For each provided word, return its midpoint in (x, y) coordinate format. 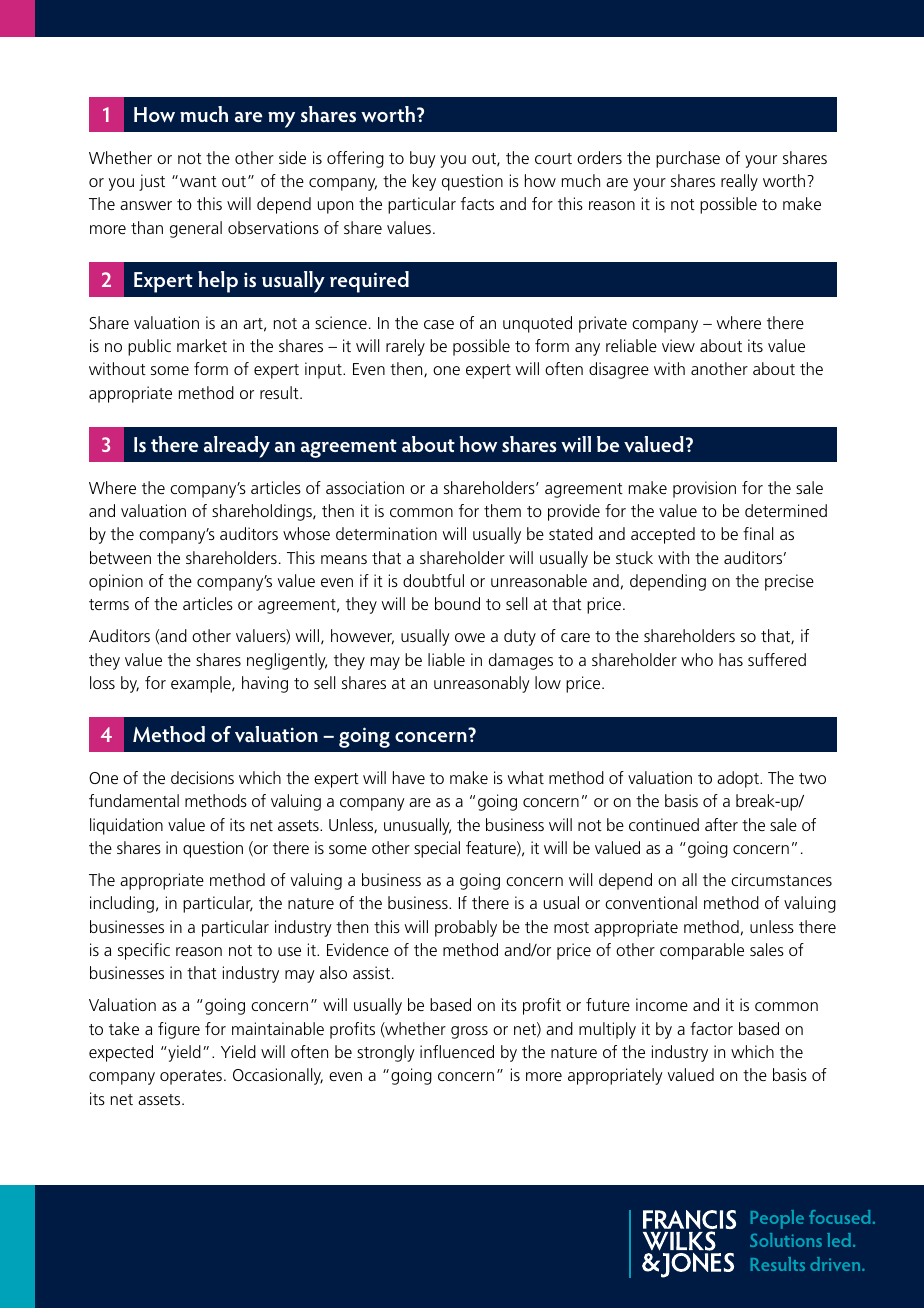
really (739, 182)
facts (477, 203)
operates (191, 1077)
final (758, 533)
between (120, 557)
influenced (457, 1051)
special (437, 849)
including (122, 904)
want (198, 181)
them (502, 510)
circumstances (781, 879)
